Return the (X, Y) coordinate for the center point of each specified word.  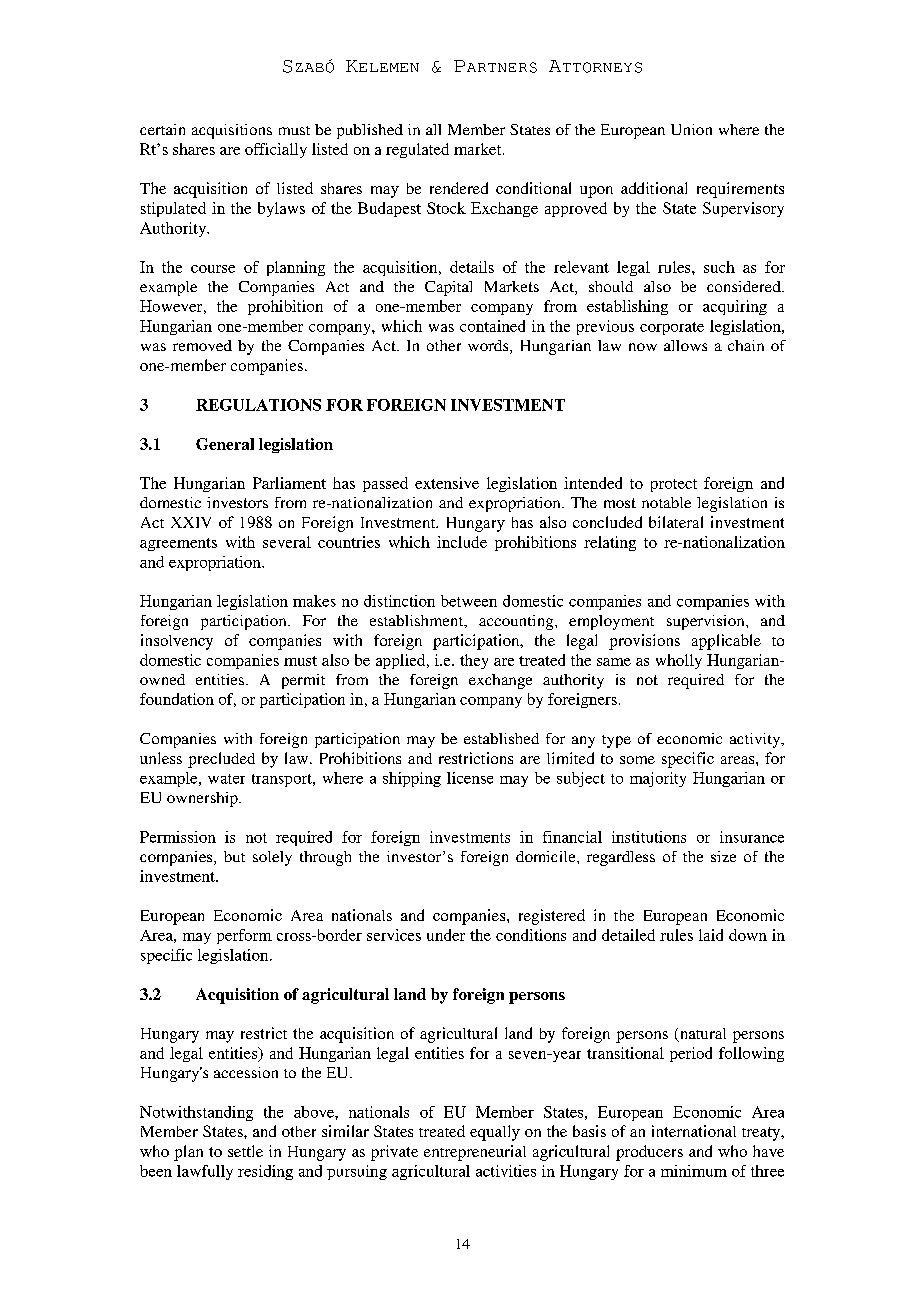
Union (691, 129)
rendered (459, 188)
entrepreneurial (475, 1153)
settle (245, 1151)
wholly (679, 661)
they (474, 661)
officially (276, 150)
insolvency (177, 642)
